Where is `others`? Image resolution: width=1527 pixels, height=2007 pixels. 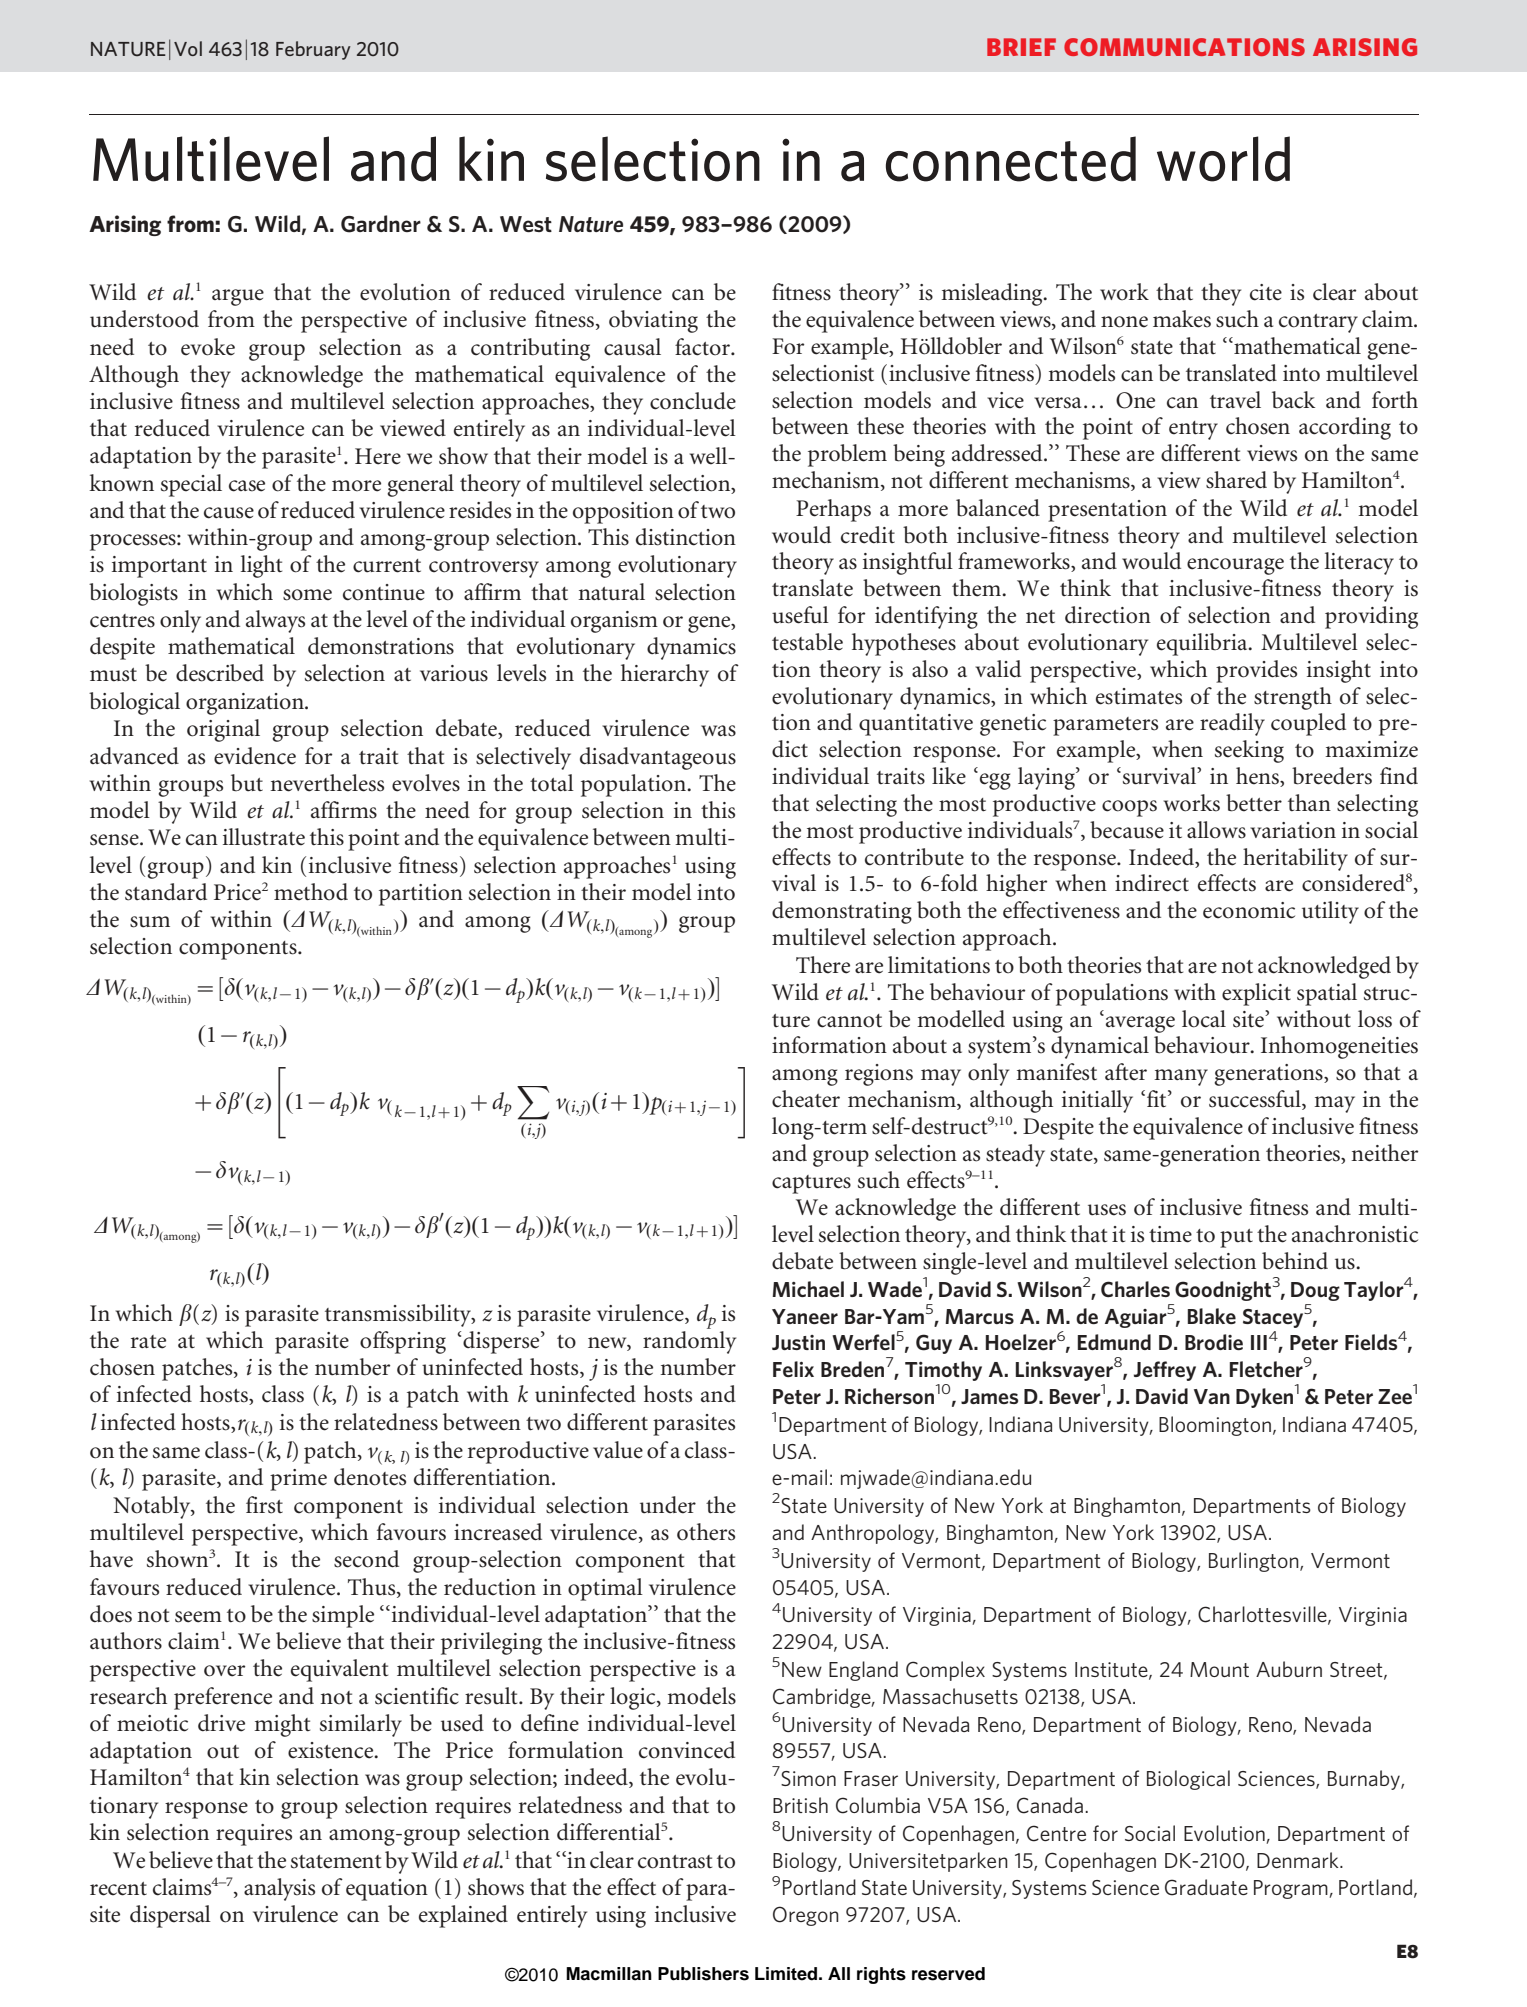
others is located at coordinates (706, 1532).
